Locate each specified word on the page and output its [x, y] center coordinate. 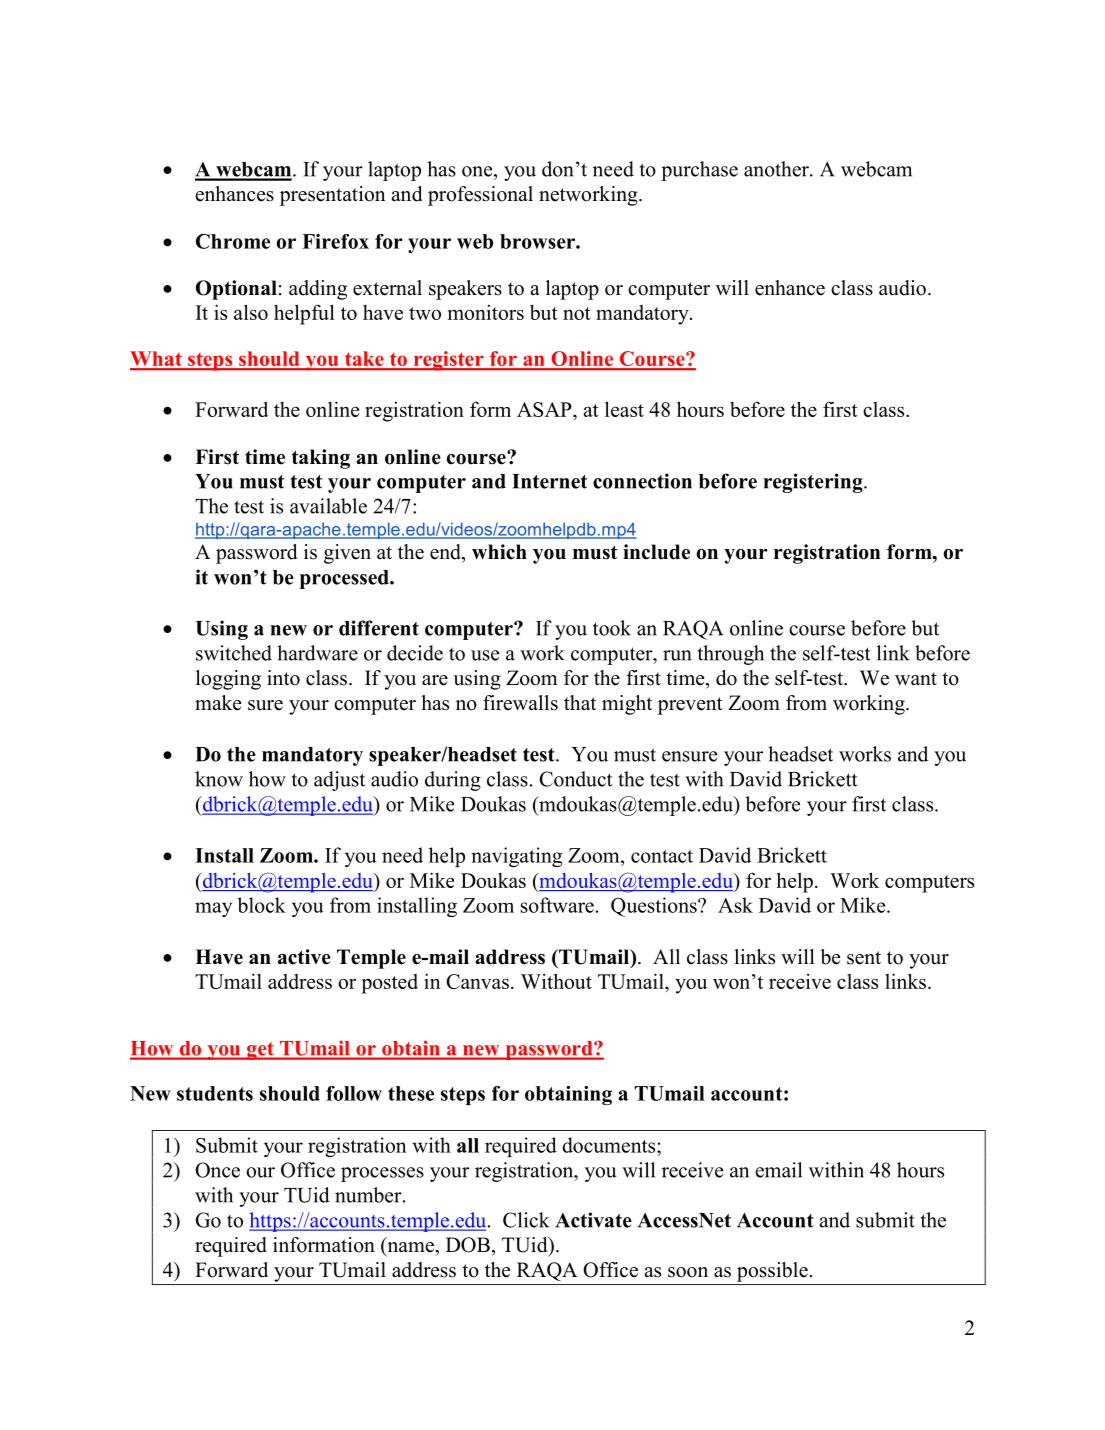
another [777, 169]
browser [538, 241]
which [499, 552]
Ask [735, 905]
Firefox [335, 241]
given [347, 554]
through [731, 655]
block [261, 905]
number [369, 1195]
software [557, 905]
